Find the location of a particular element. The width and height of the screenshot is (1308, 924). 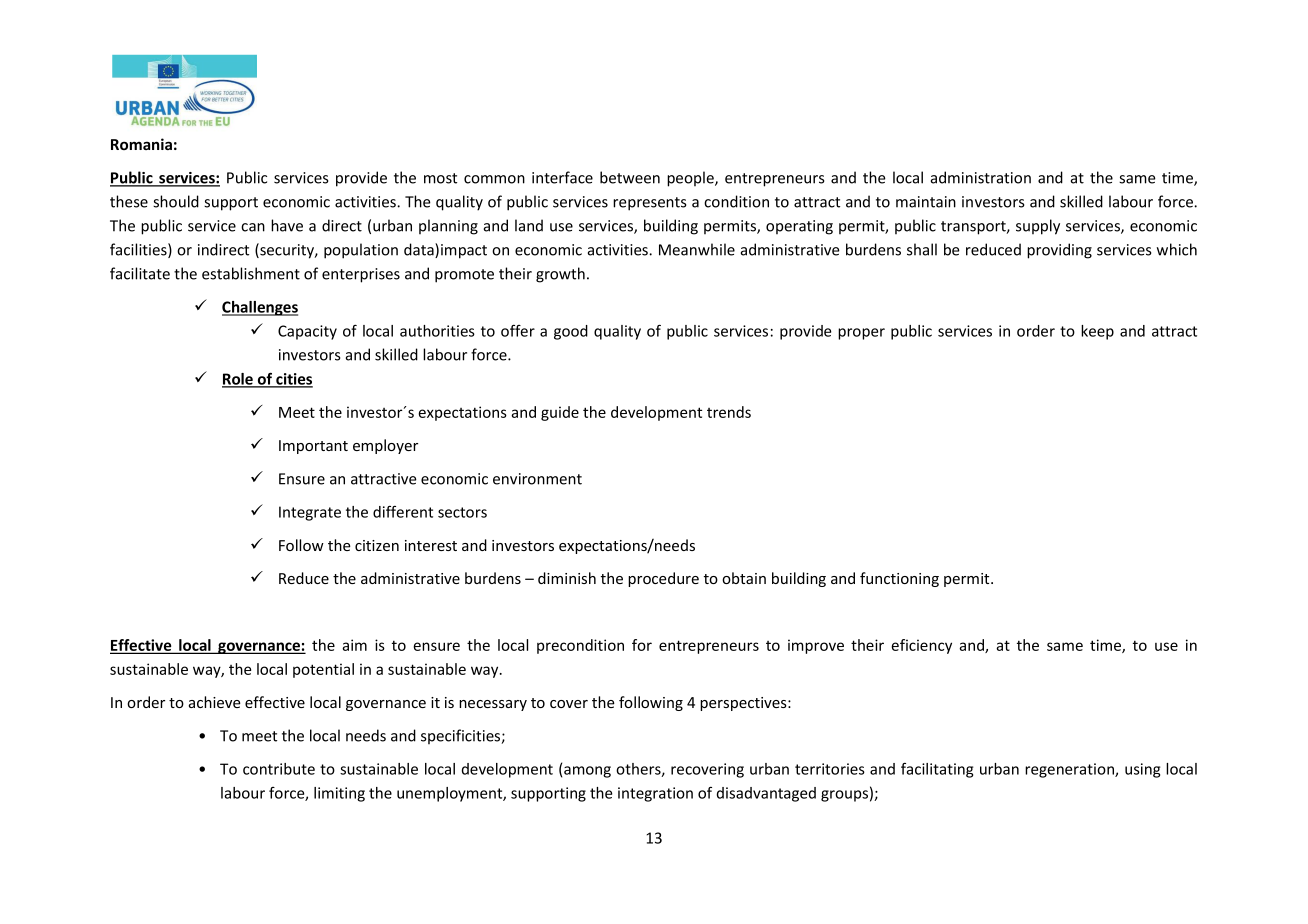

functioning is located at coordinates (899, 579).
